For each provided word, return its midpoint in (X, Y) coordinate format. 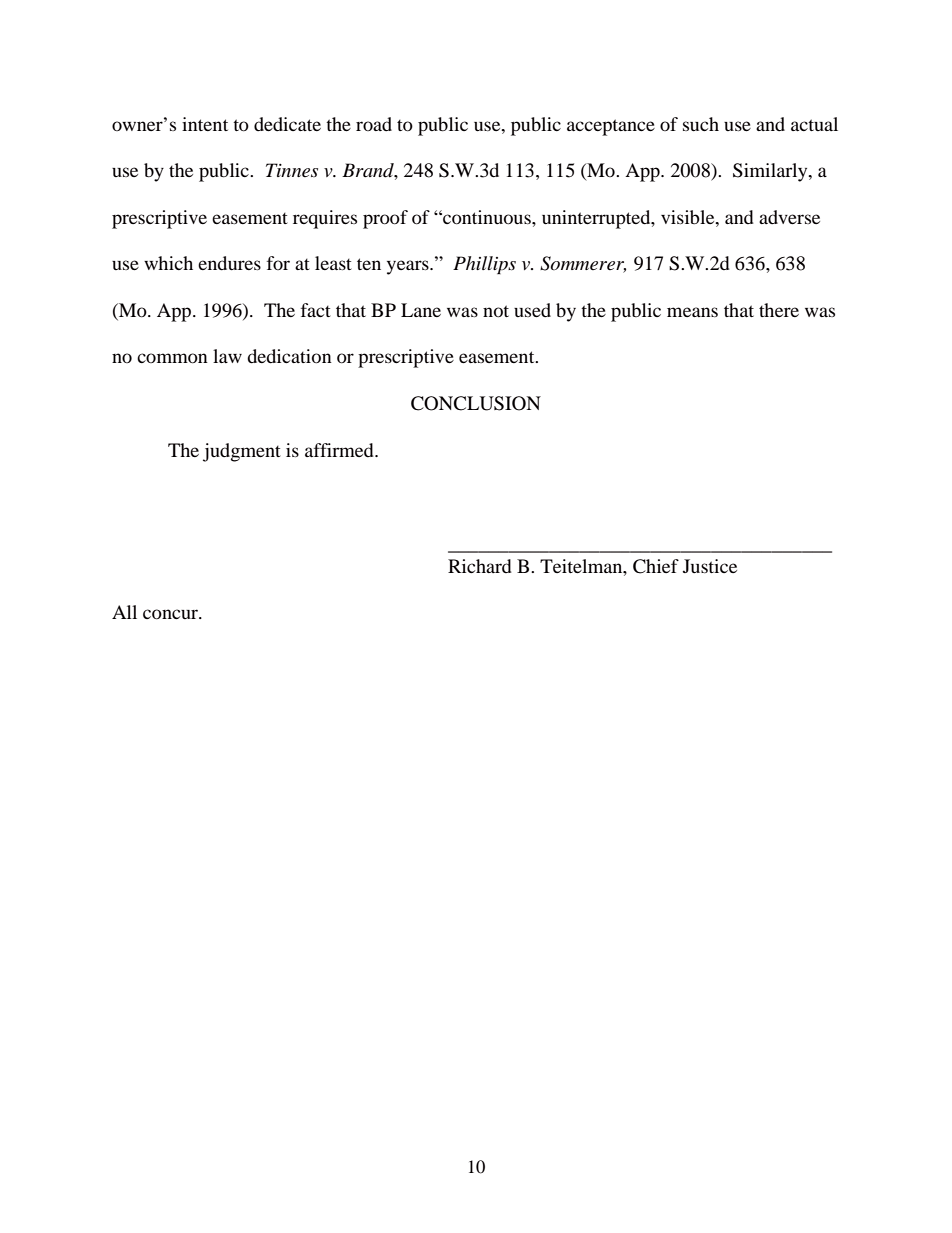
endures (229, 263)
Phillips (484, 265)
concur (171, 614)
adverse (789, 217)
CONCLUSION (476, 403)
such (701, 124)
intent (205, 124)
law (227, 356)
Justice (710, 566)
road (374, 124)
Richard (480, 566)
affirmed (340, 450)
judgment (242, 452)
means (692, 312)
